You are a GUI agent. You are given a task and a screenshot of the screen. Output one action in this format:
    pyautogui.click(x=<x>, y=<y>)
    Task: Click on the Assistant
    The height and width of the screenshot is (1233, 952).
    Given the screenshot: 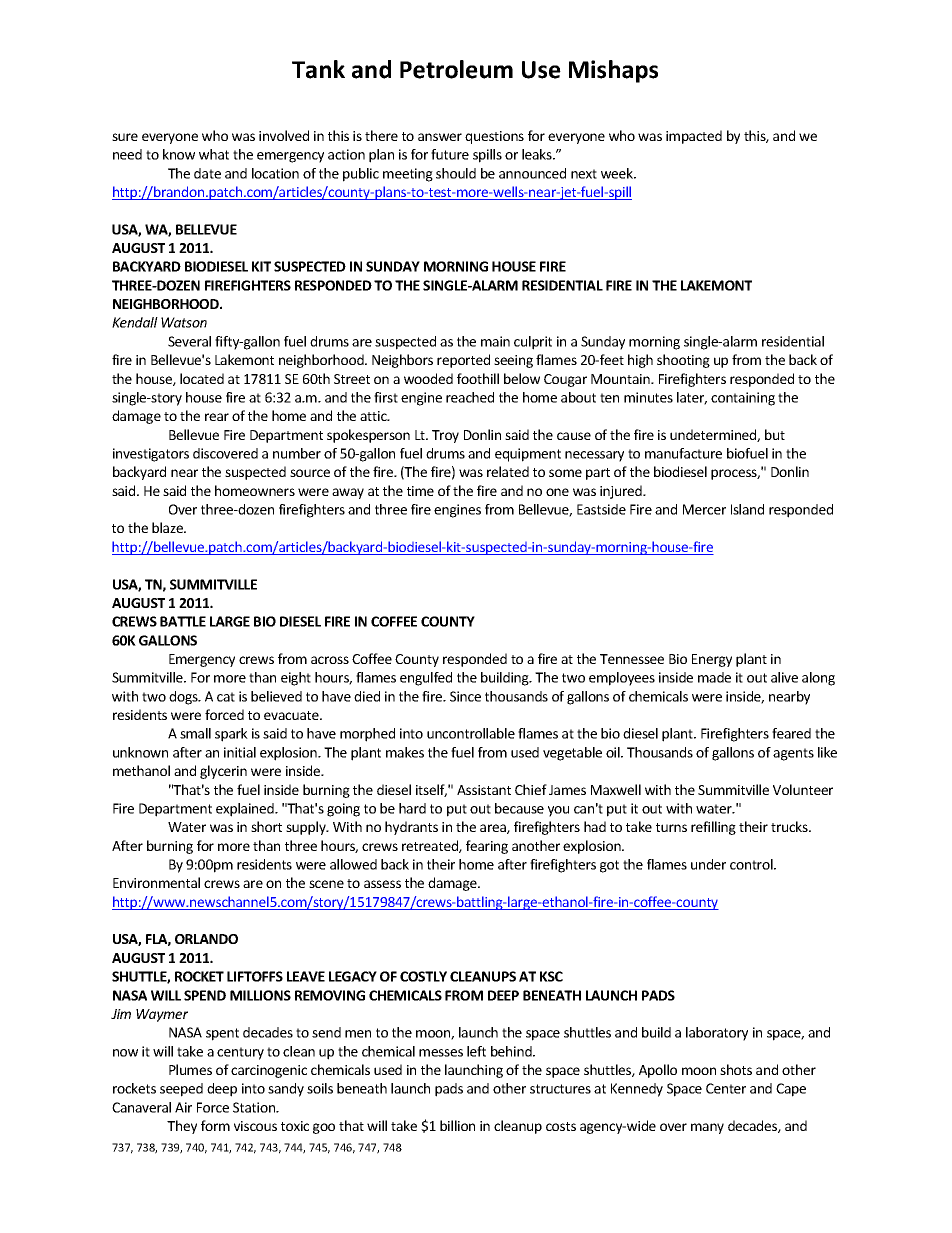 What is the action you would take?
    pyautogui.click(x=484, y=790)
